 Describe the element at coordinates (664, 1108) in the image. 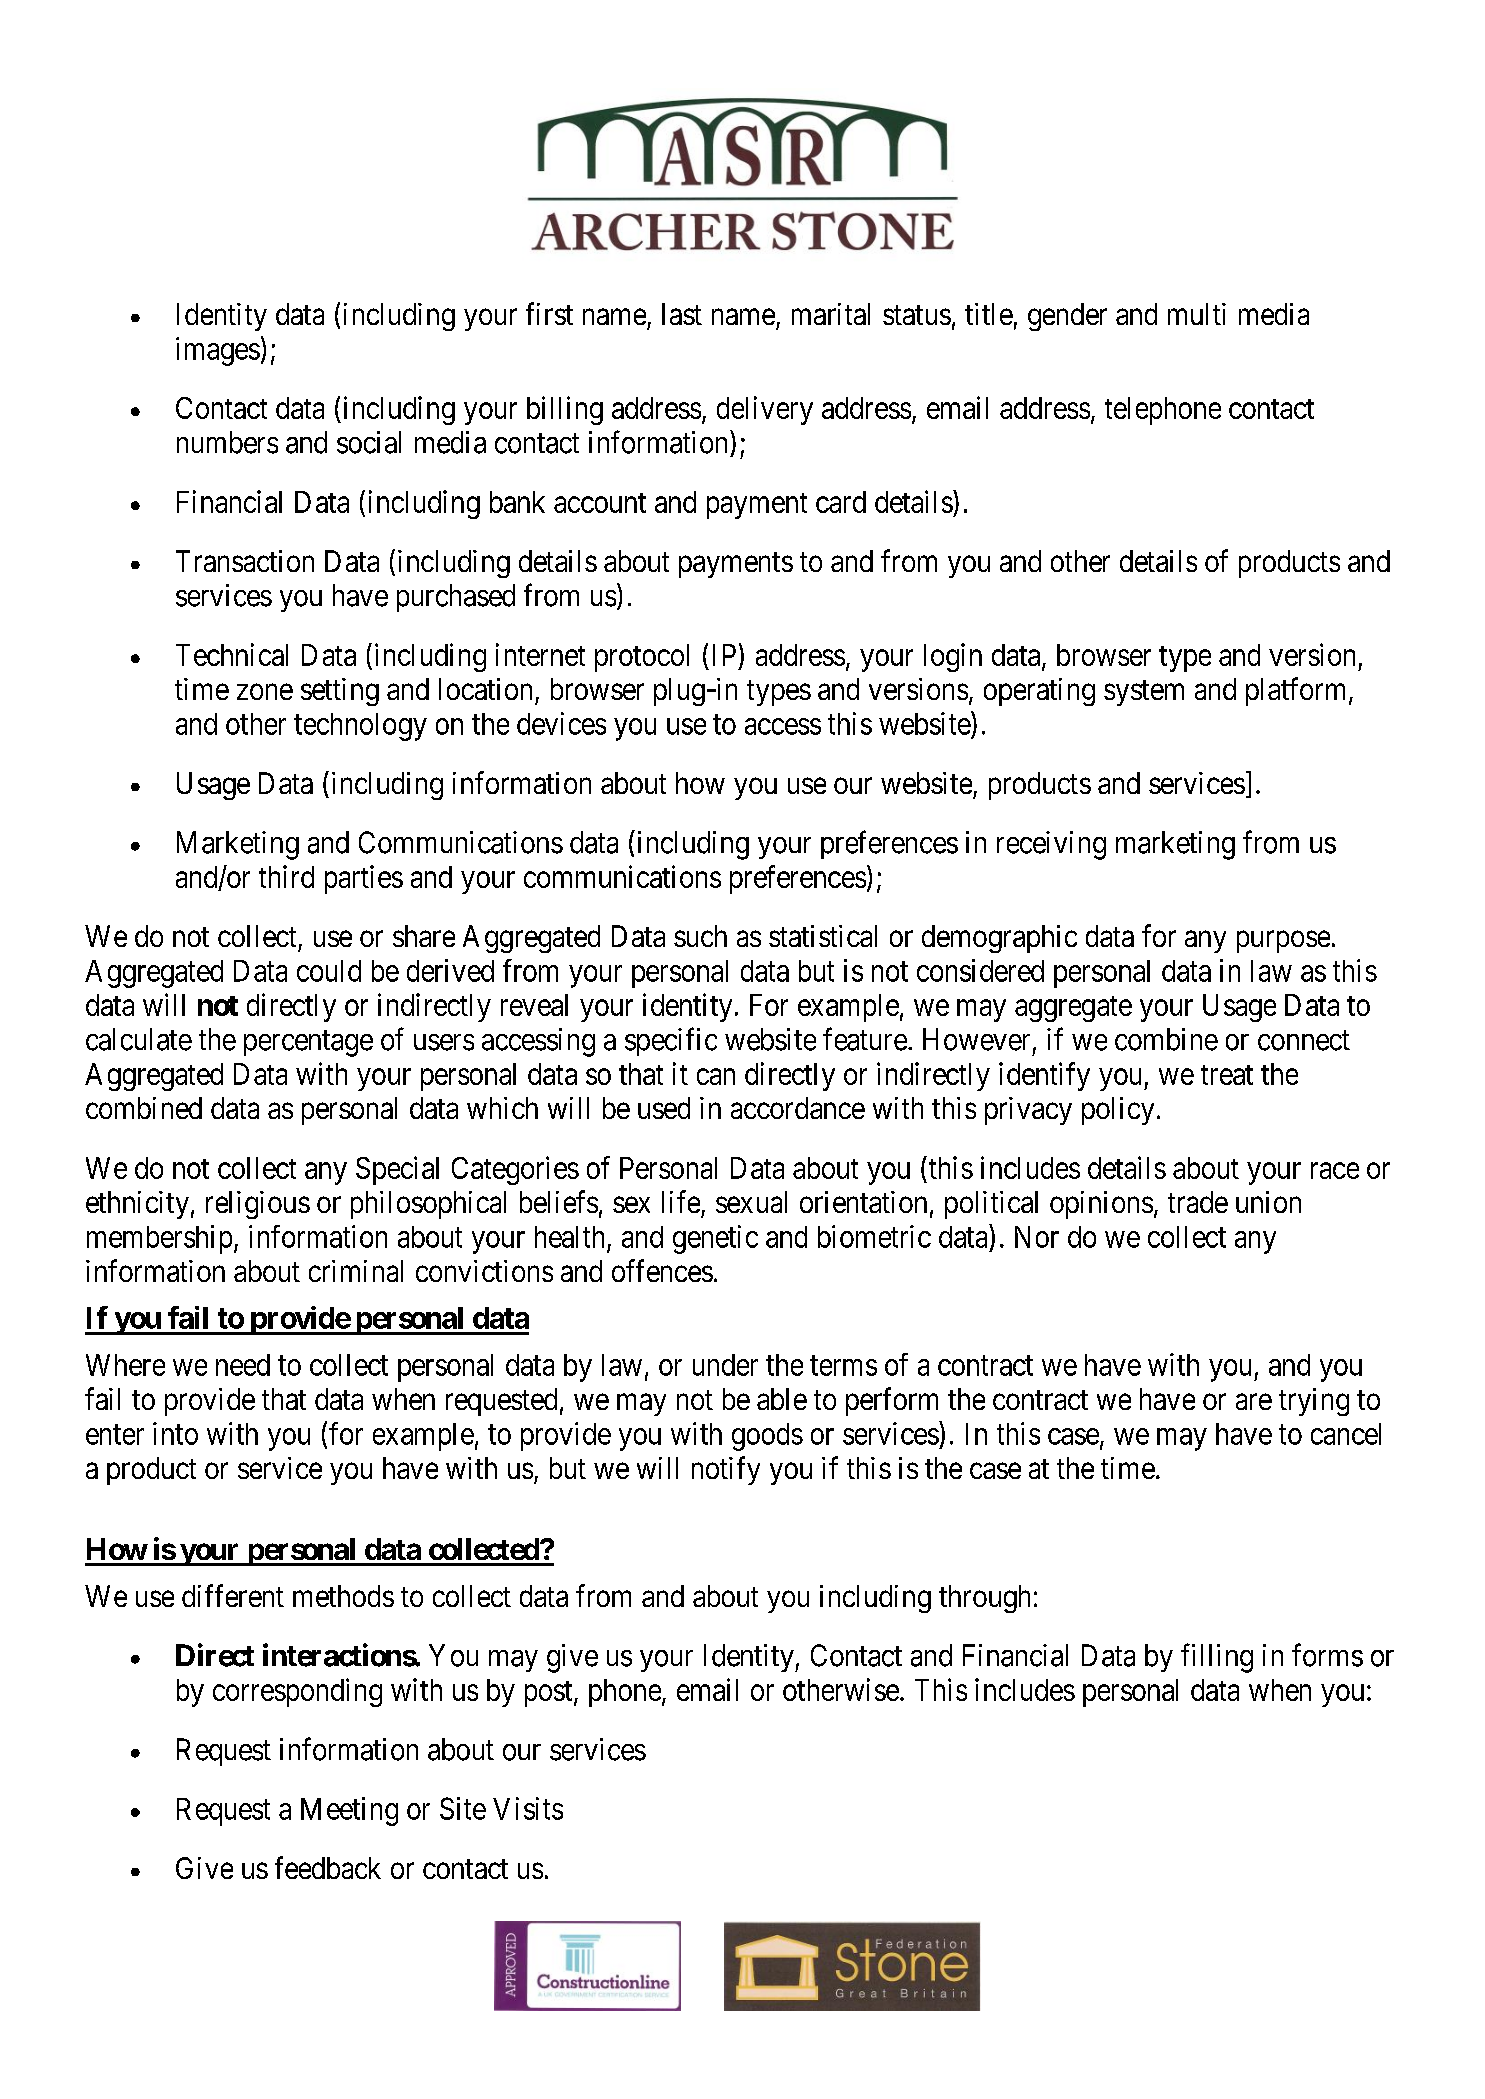

I see `used` at that location.
